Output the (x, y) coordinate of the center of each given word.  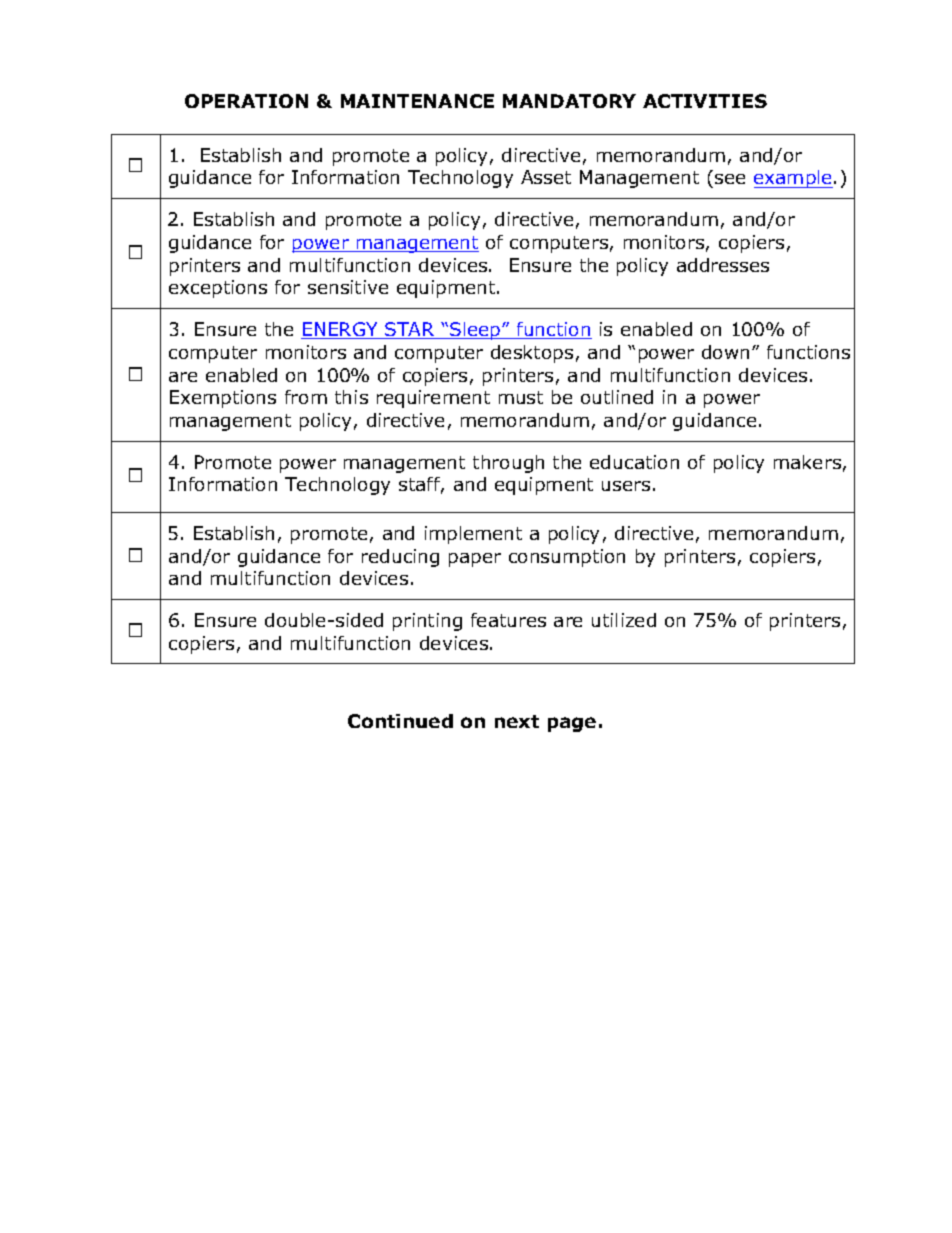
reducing (400, 558)
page (572, 724)
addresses (723, 265)
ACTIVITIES (705, 101)
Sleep (476, 331)
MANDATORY (569, 101)
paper (475, 560)
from (306, 397)
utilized (624, 620)
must (521, 397)
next (517, 721)
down (725, 352)
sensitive (348, 287)
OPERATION (246, 101)
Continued (400, 721)
